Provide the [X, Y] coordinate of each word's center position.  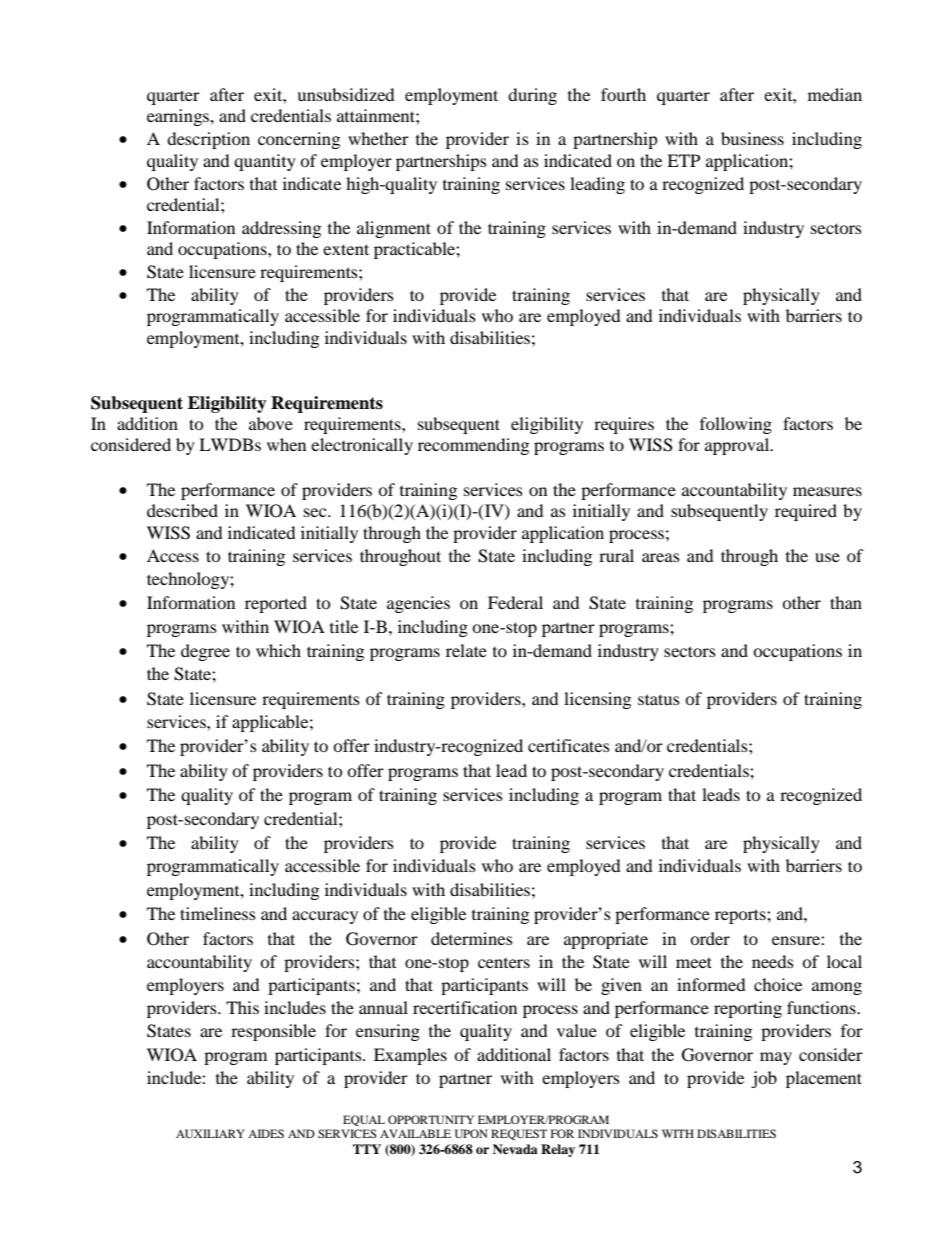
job [764, 1079]
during [532, 96]
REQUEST [519, 1135]
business [752, 138]
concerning [299, 140]
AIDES [266, 1133]
